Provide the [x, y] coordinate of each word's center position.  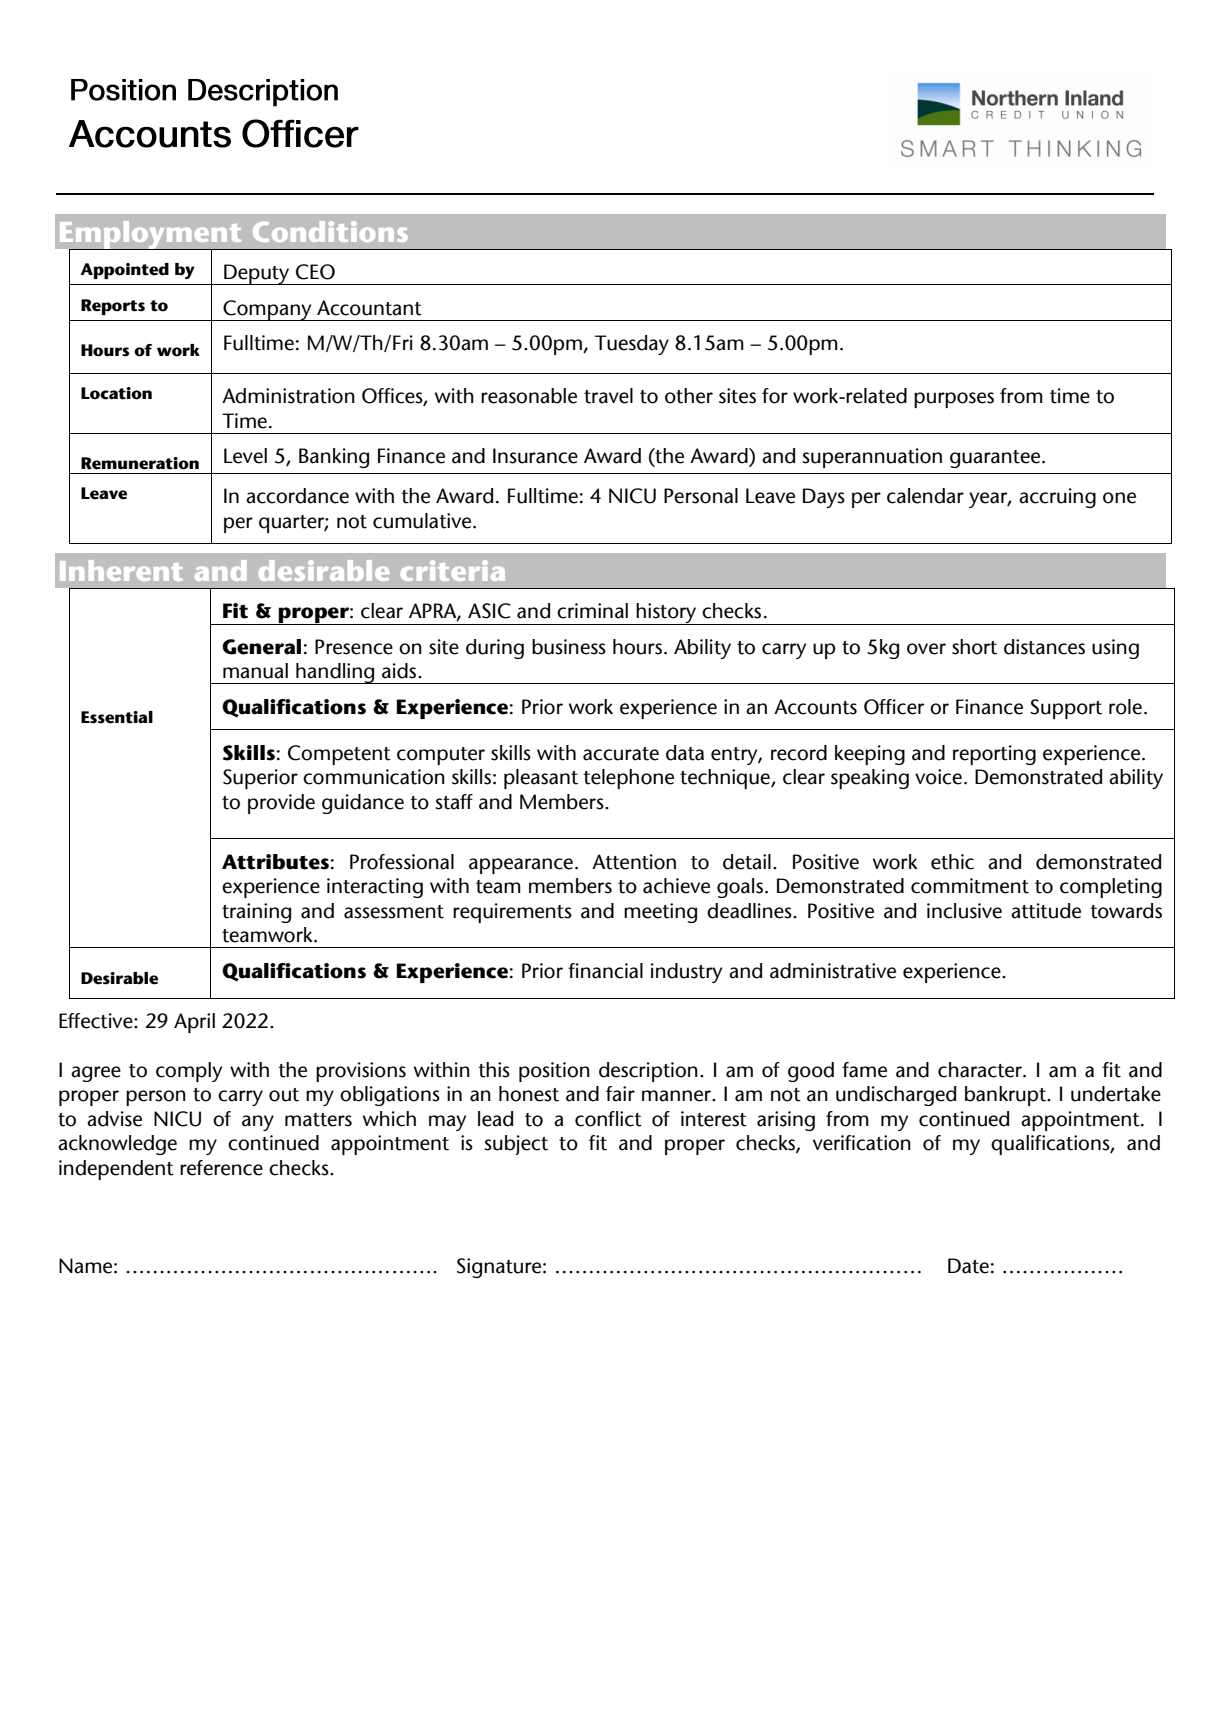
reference [221, 1168]
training [256, 913]
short [974, 647]
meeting [660, 913]
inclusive [964, 911]
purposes [954, 400]
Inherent [121, 570]
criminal [592, 611]
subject [516, 1145]
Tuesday [632, 345]
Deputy [257, 274]
